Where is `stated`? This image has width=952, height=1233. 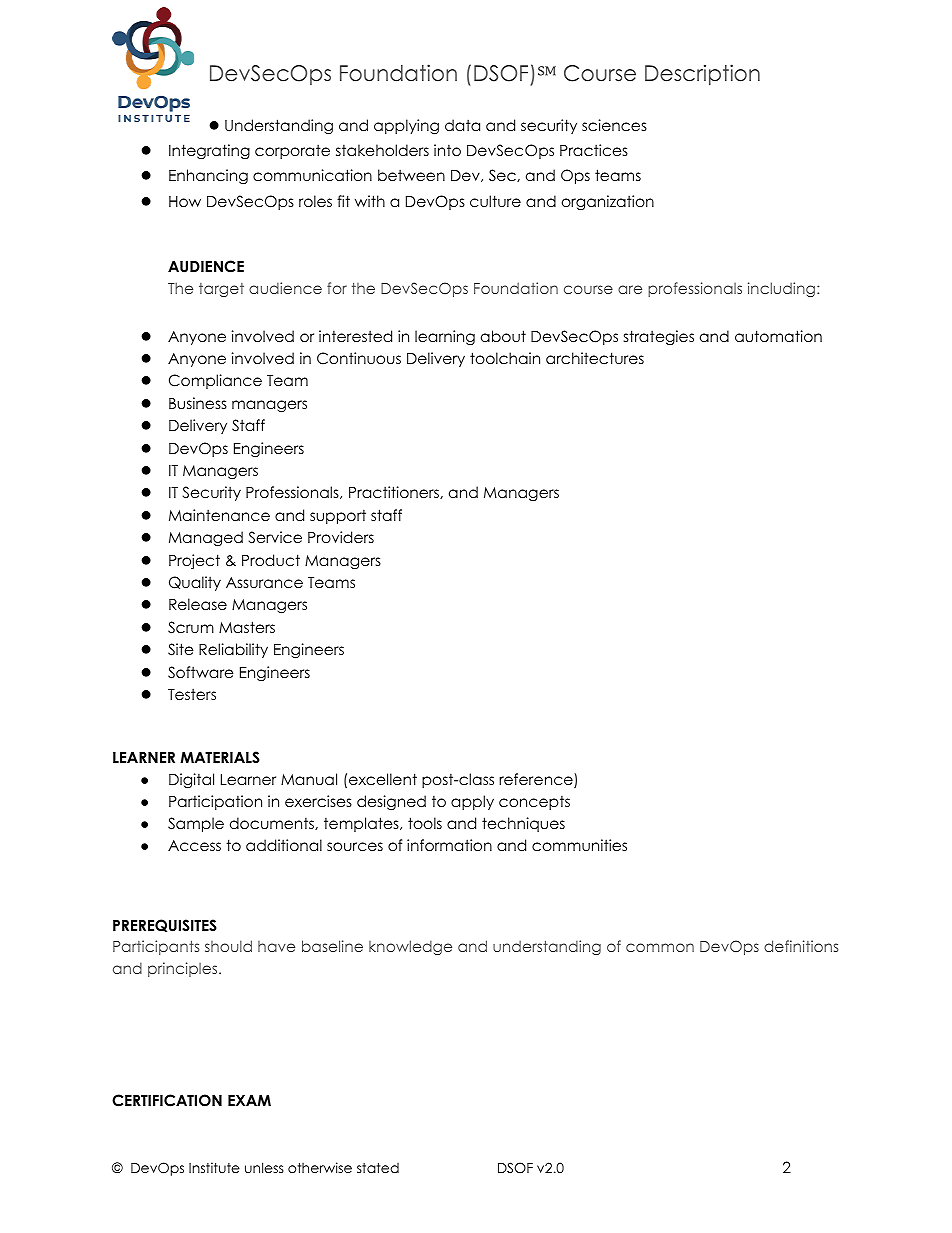
stated is located at coordinates (378, 1168).
